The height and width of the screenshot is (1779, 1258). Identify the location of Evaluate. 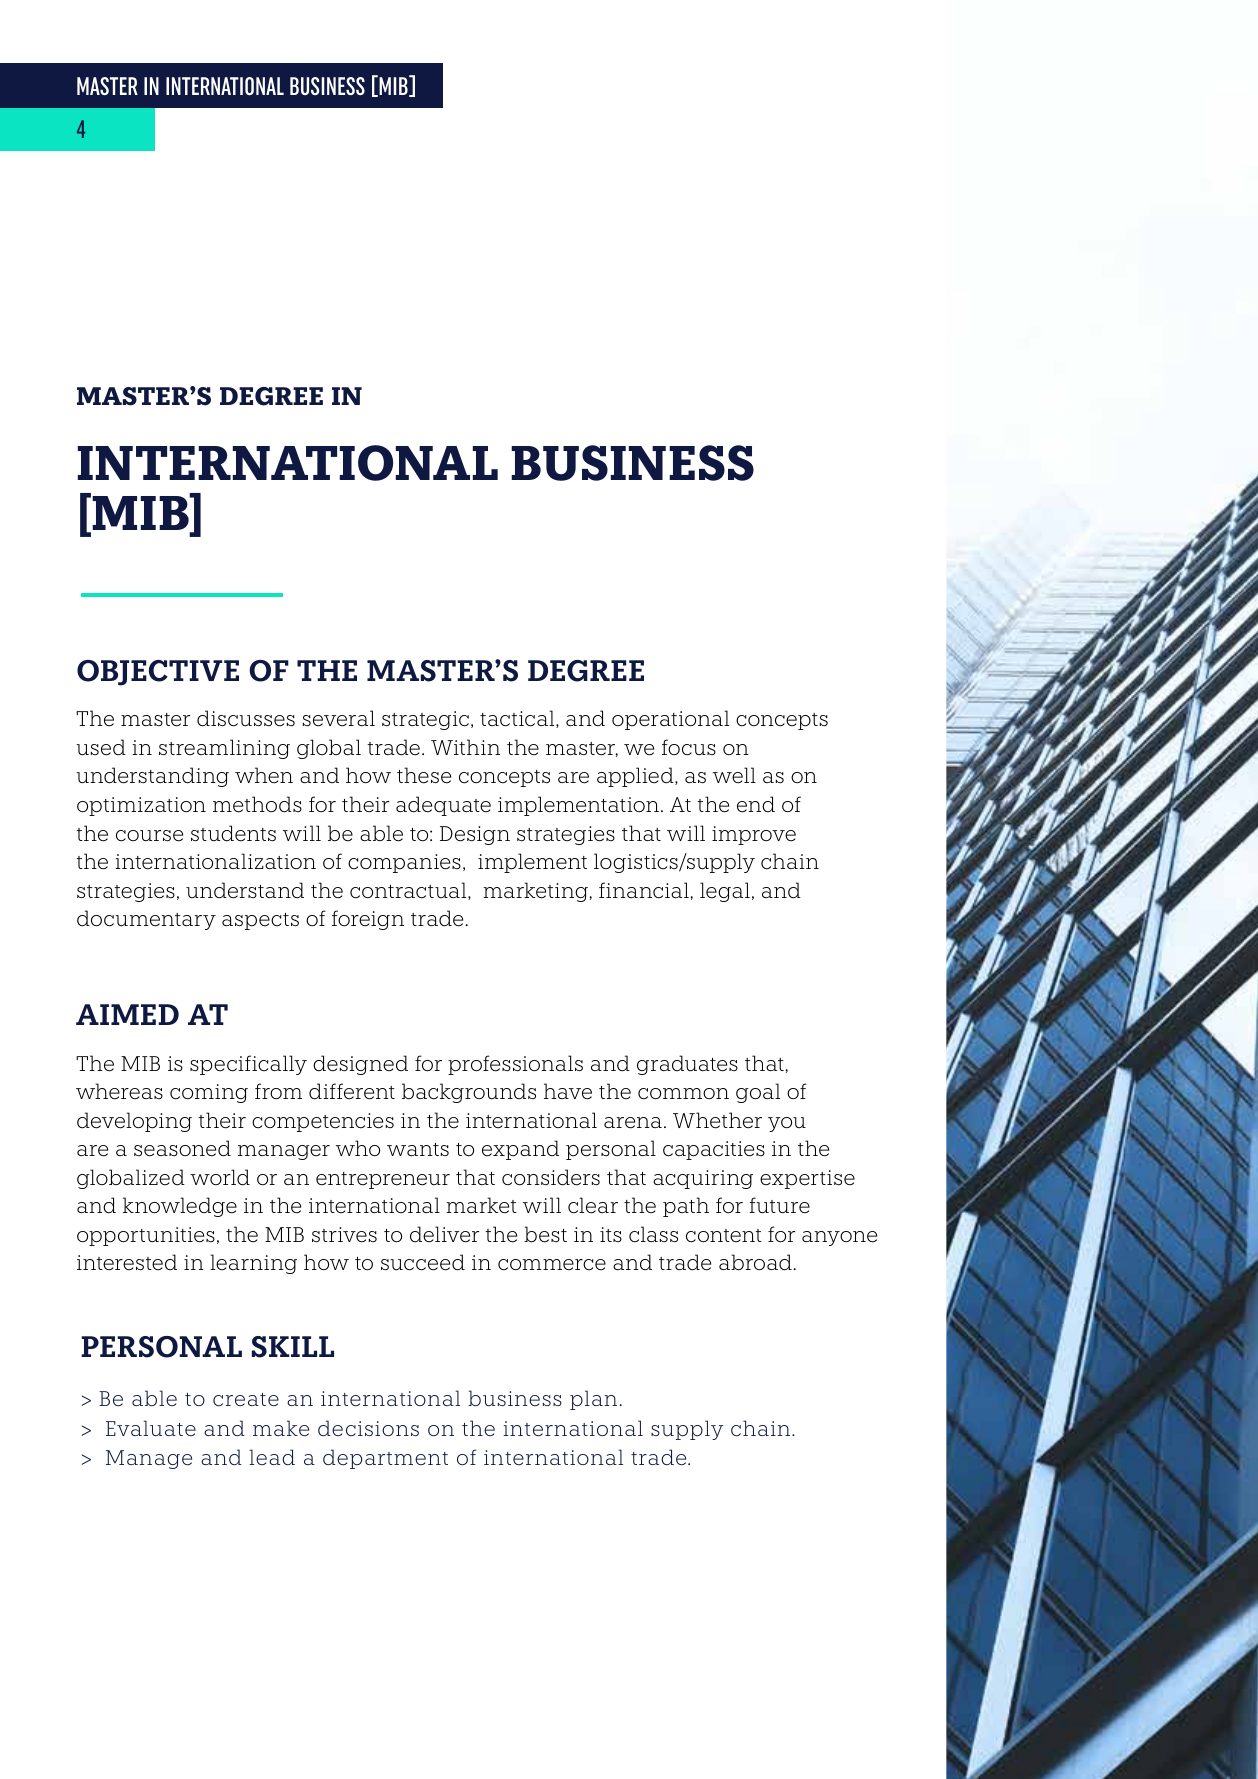
(151, 1428).
